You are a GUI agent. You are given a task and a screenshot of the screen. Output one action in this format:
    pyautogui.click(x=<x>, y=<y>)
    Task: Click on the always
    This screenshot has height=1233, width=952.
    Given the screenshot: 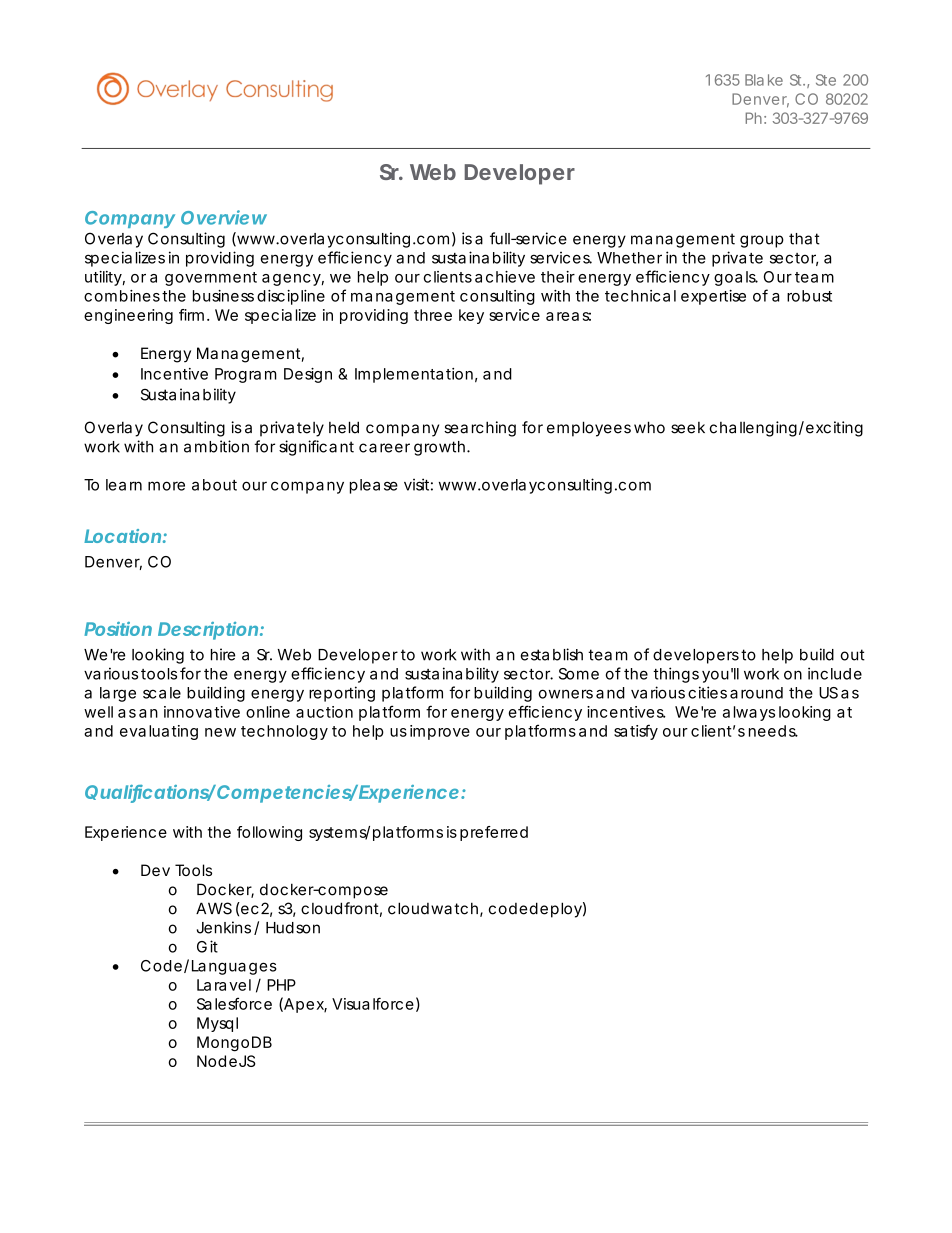 What is the action you would take?
    pyautogui.click(x=749, y=713)
